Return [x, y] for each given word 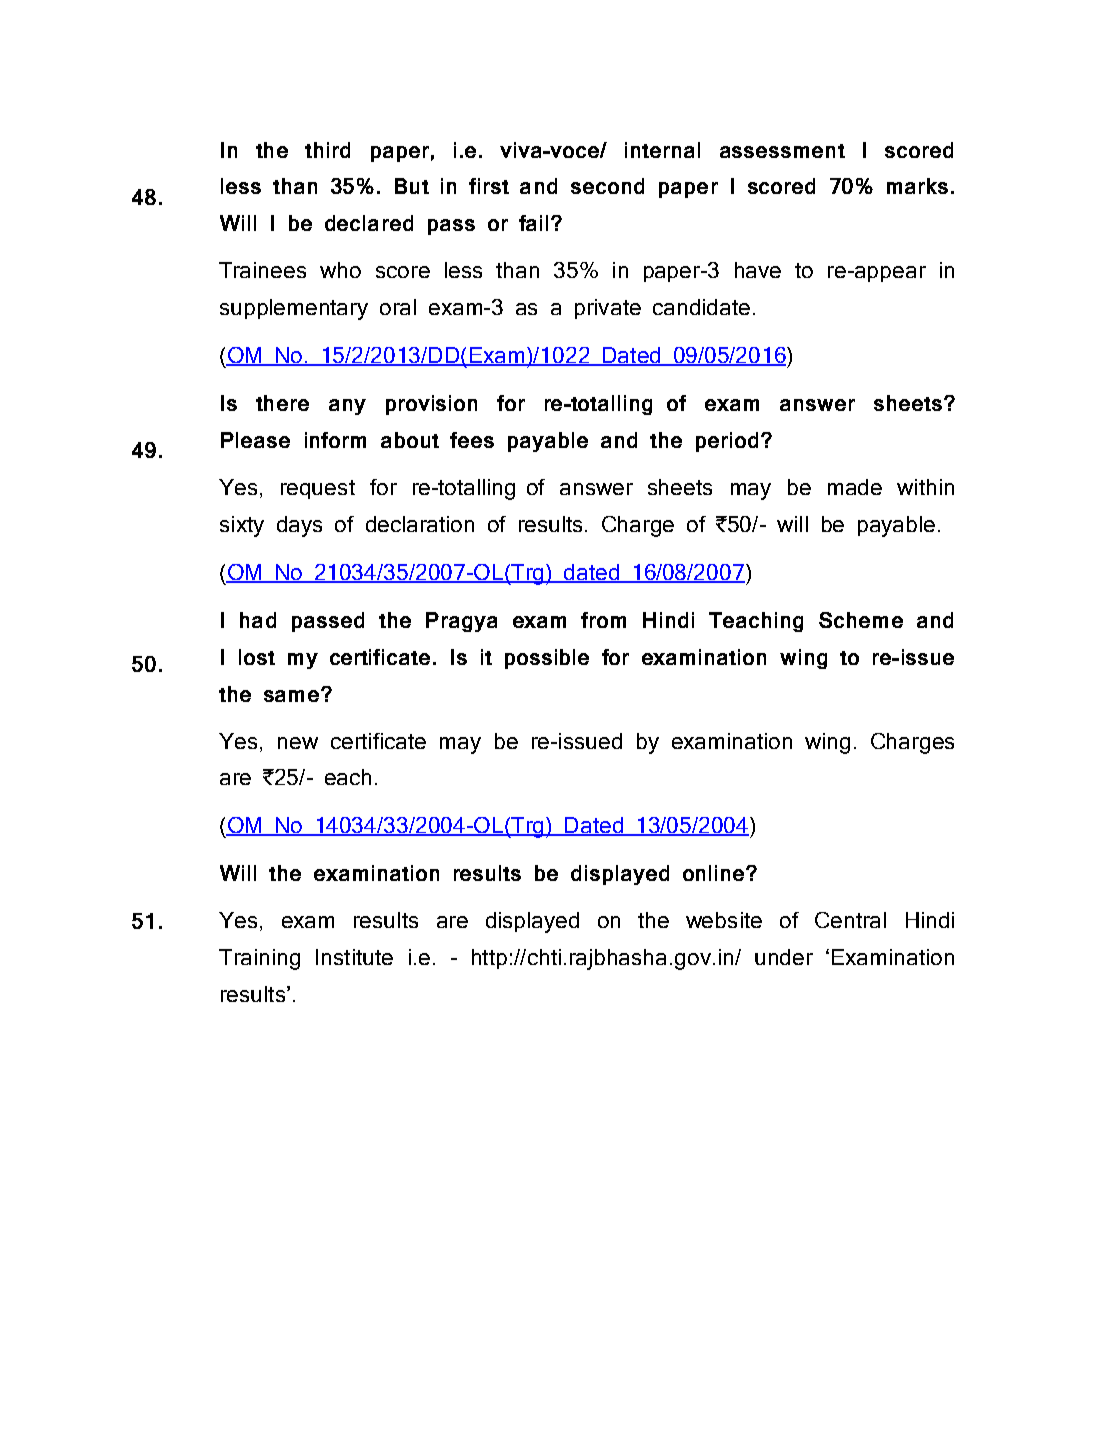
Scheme [861, 620]
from [603, 620]
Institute [354, 957]
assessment [782, 151]
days [299, 526]
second [607, 186]
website [724, 920]
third [327, 150]
